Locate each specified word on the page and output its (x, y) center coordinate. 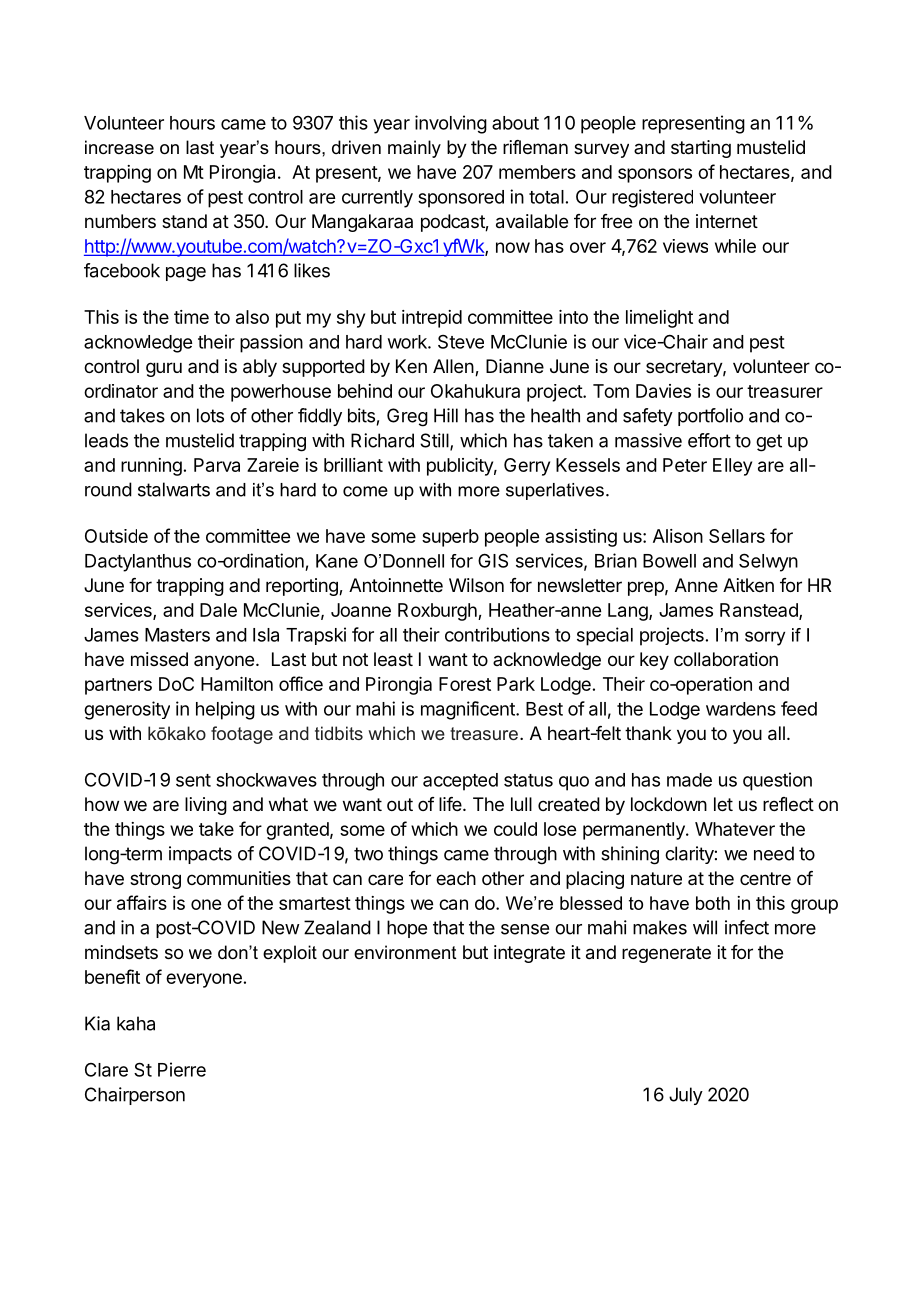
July (686, 1096)
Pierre (182, 1069)
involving (451, 124)
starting (701, 149)
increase (119, 147)
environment (405, 952)
